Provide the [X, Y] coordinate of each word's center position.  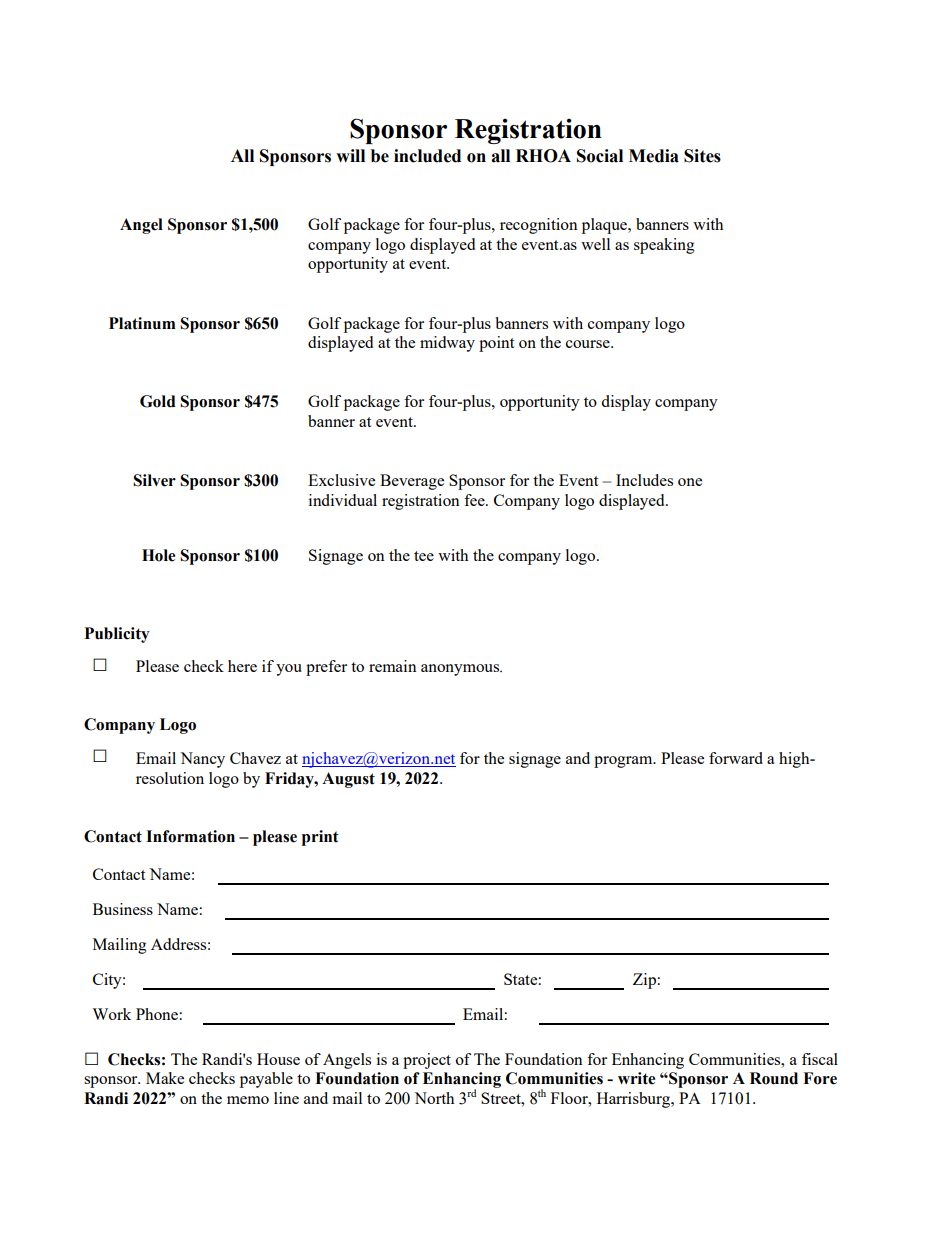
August [348, 780]
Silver [154, 480]
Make [165, 1078]
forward [736, 758]
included [427, 156]
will [350, 155]
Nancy [202, 760]
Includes [644, 480]
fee [475, 500]
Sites [702, 156]
